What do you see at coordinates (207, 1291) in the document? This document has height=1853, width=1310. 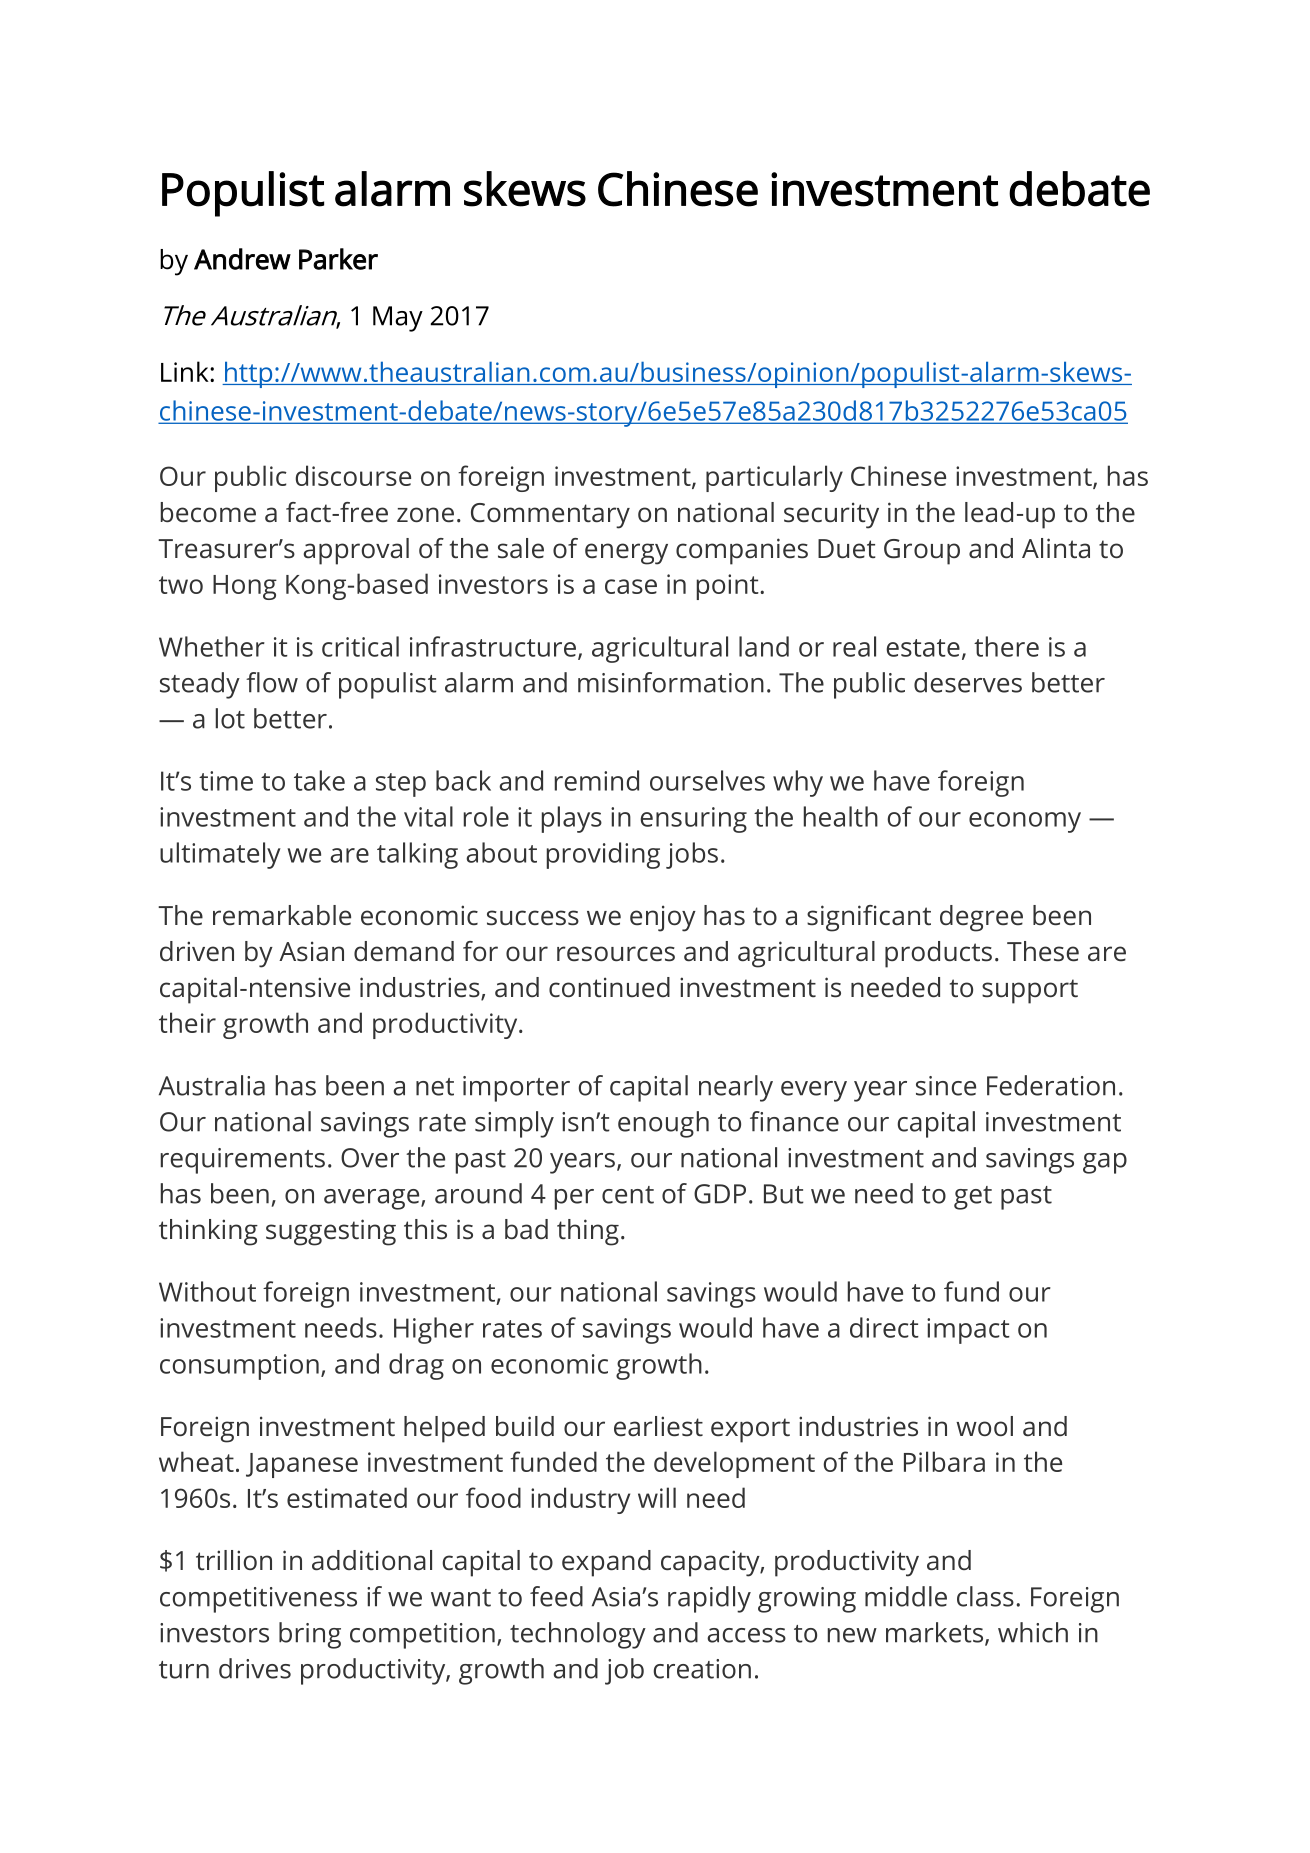 I see `Without` at bounding box center [207, 1291].
